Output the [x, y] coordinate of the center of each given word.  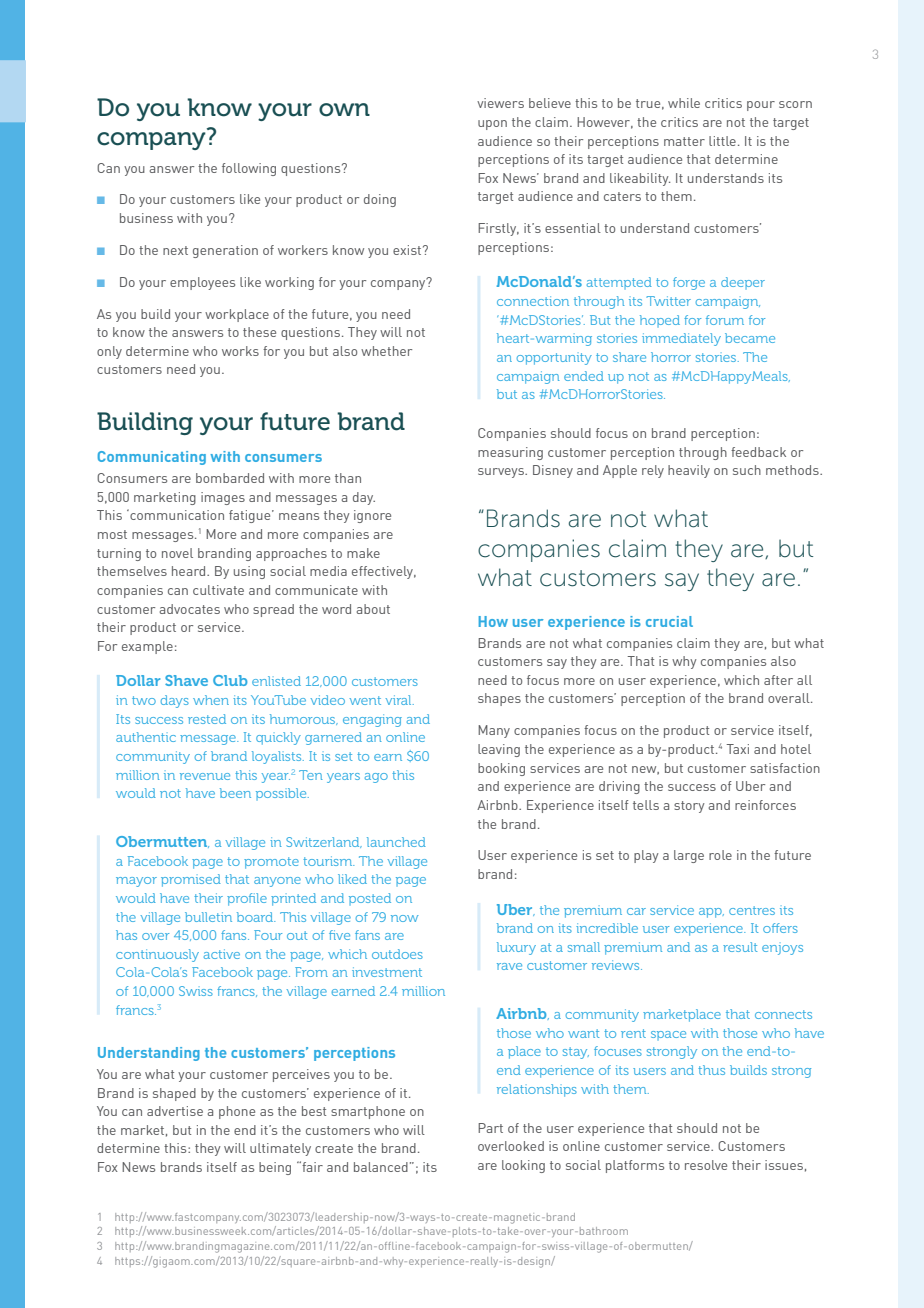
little [722, 141]
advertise [175, 1111]
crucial [669, 621]
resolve [706, 1165]
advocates [189, 609]
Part [490, 1128]
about [373, 609]
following [249, 169]
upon [492, 125]
